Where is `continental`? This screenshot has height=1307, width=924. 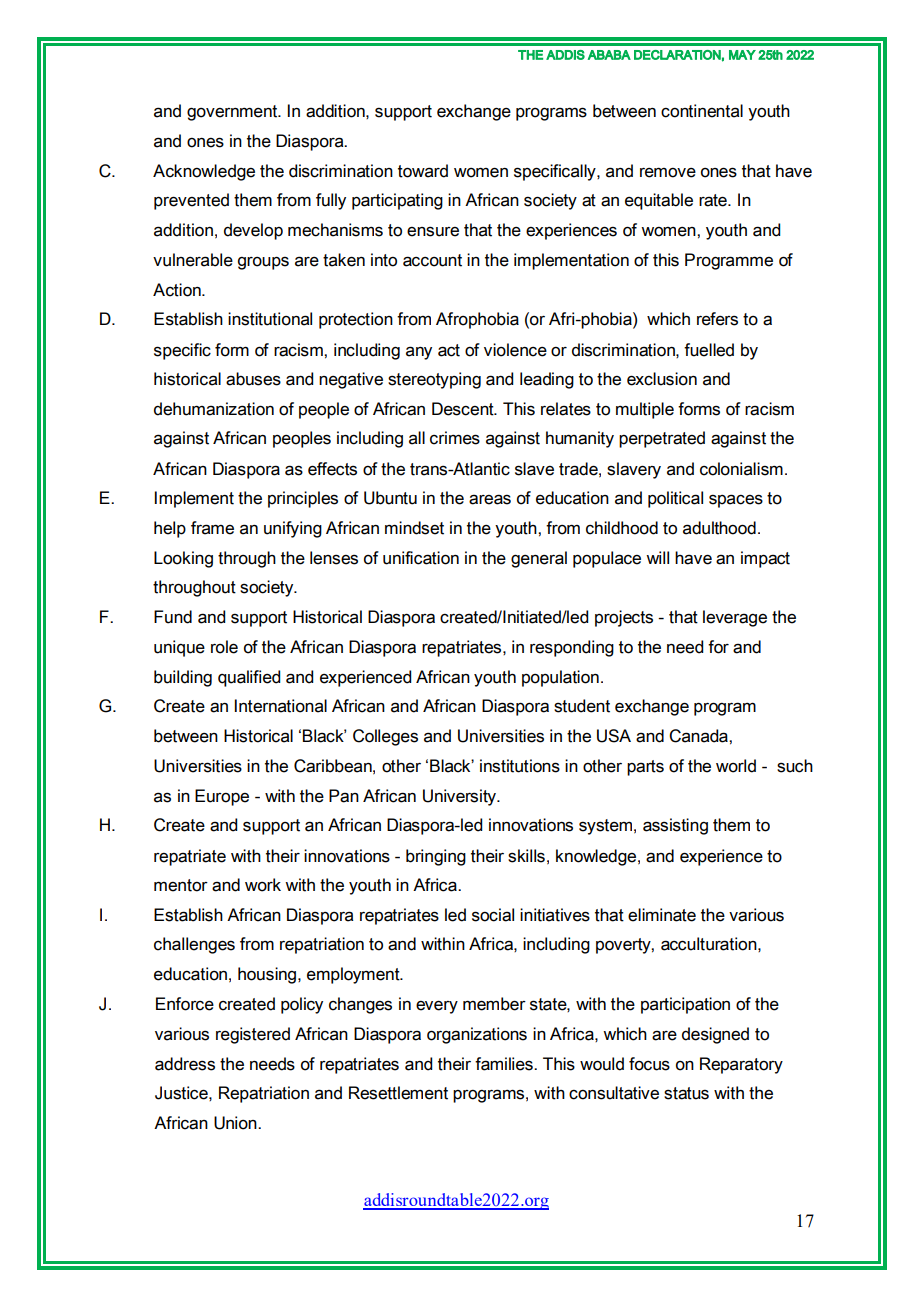 continental is located at coordinates (702, 111).
